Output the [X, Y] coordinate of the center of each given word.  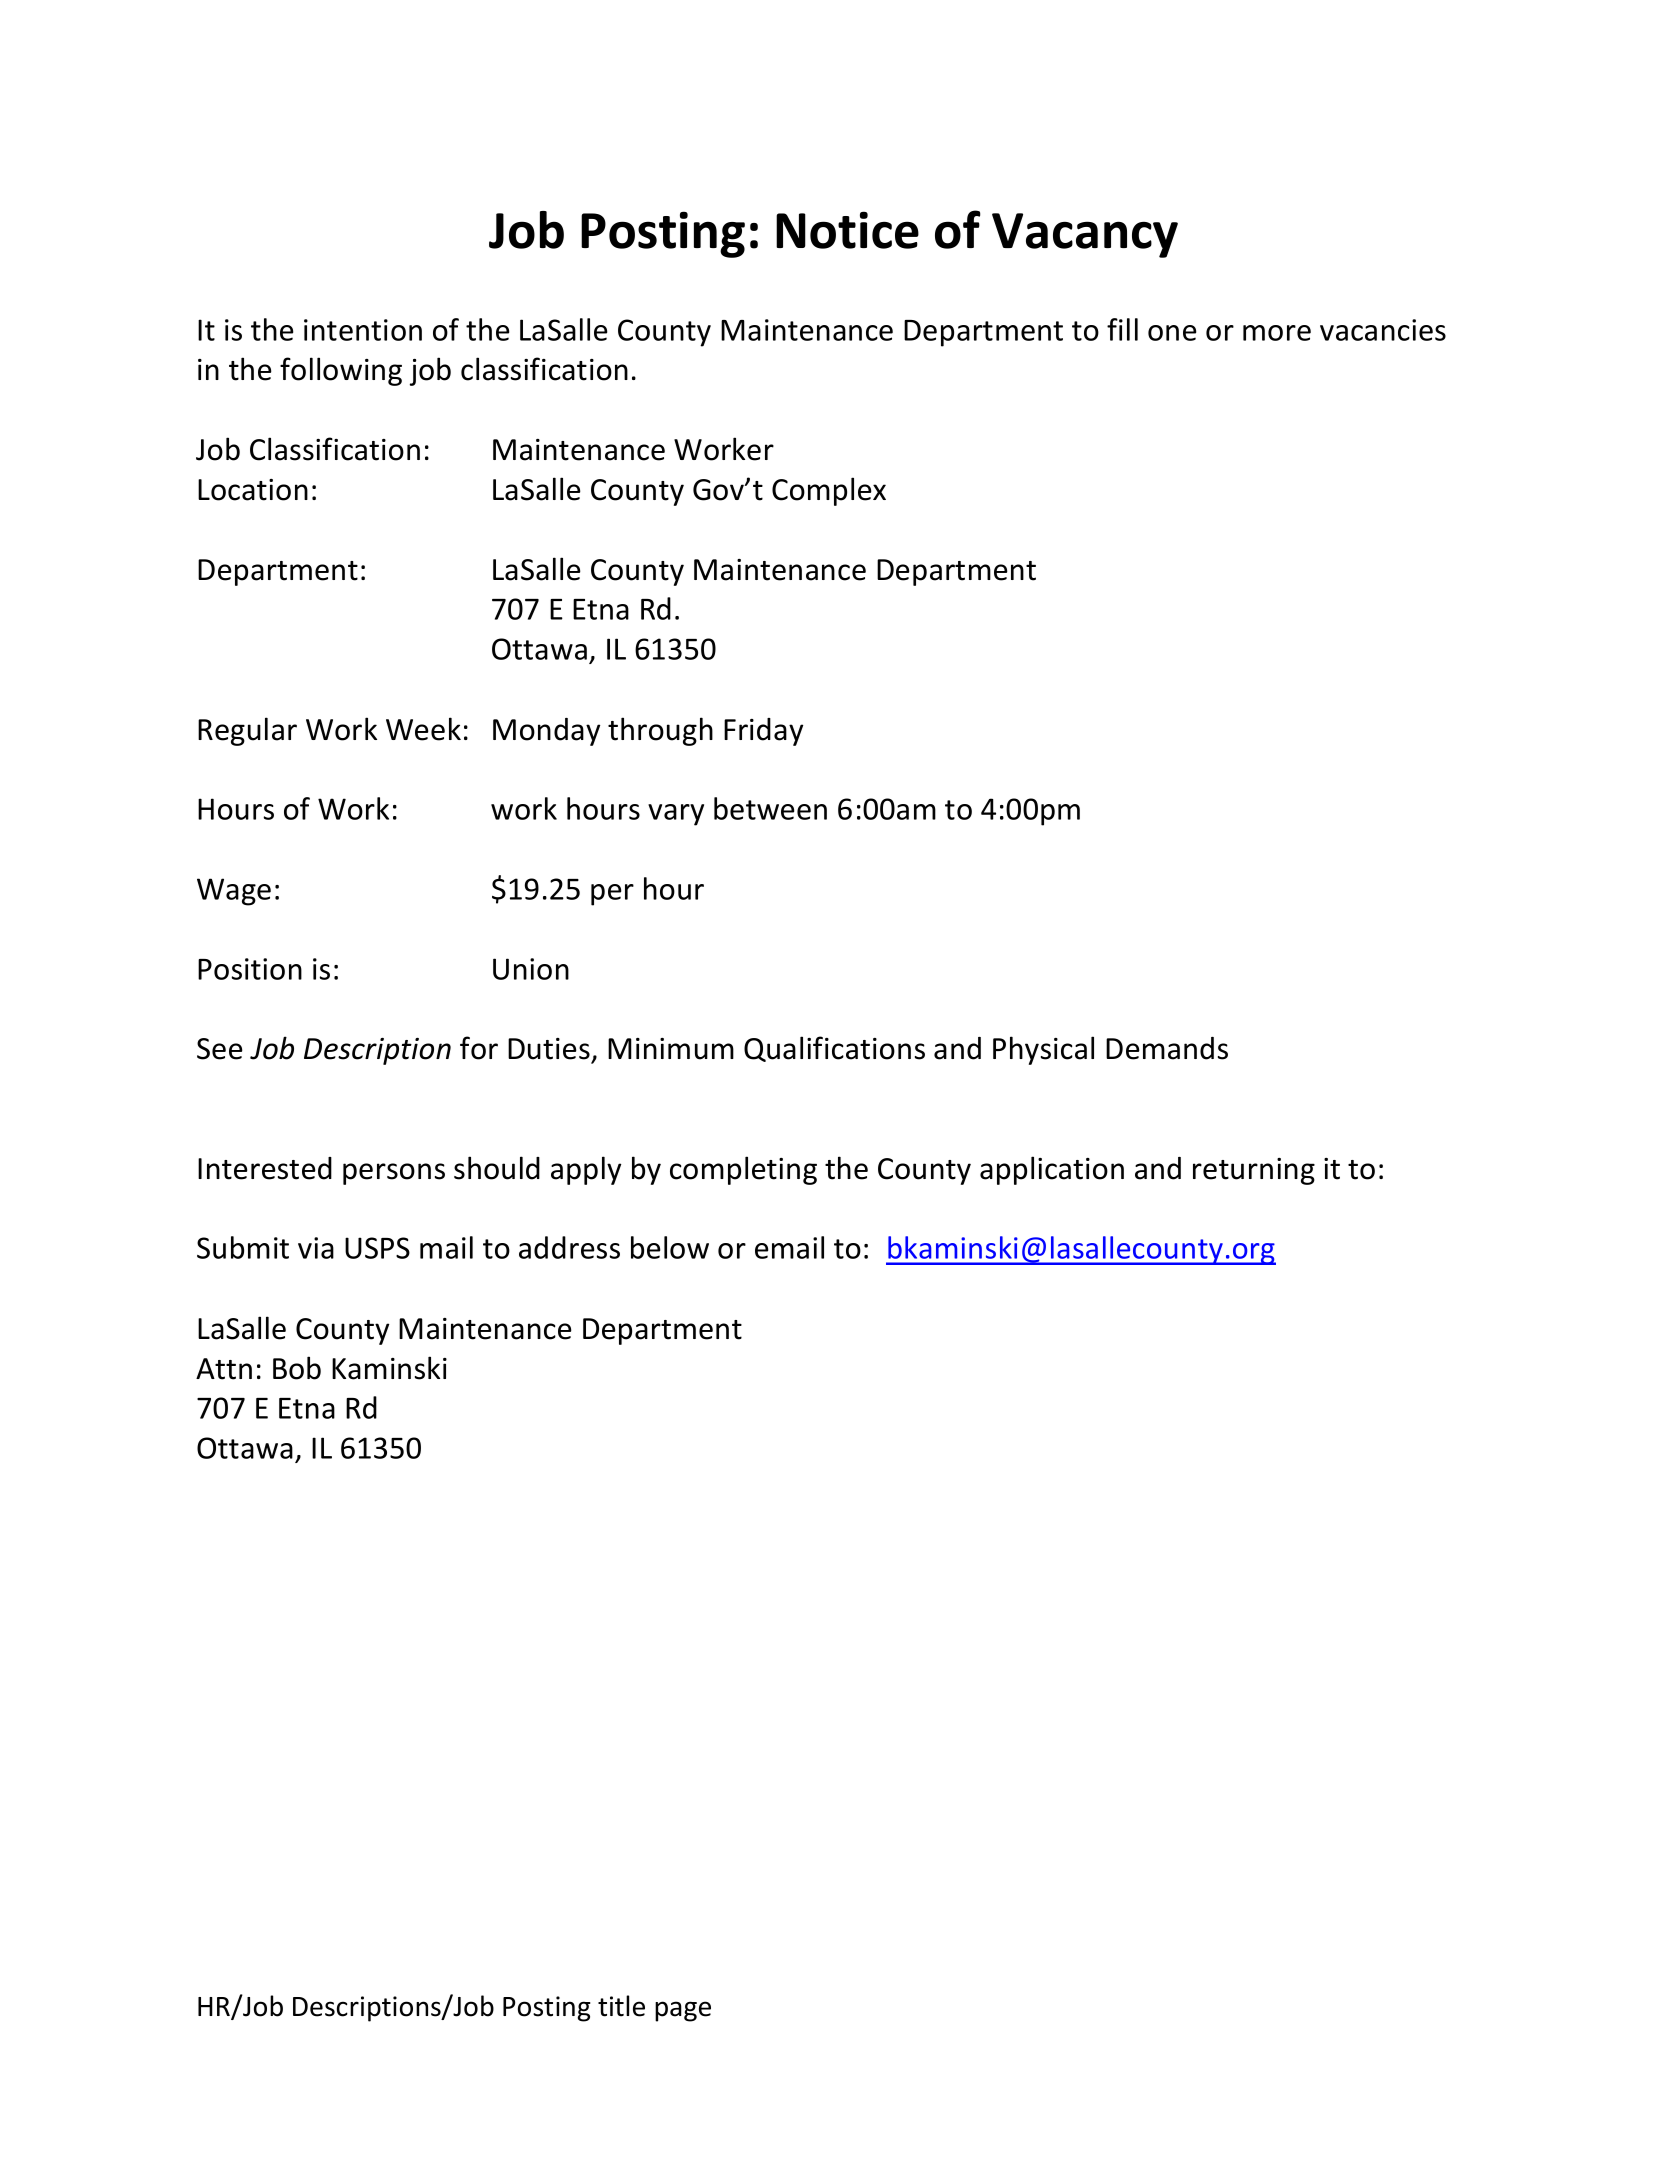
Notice [847, 230]
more [1277, 333]
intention [363, 330]
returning [1254, 1171]
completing [743, 1170]
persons [394, 1174]
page [683, 2011]
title [621, 2006]
